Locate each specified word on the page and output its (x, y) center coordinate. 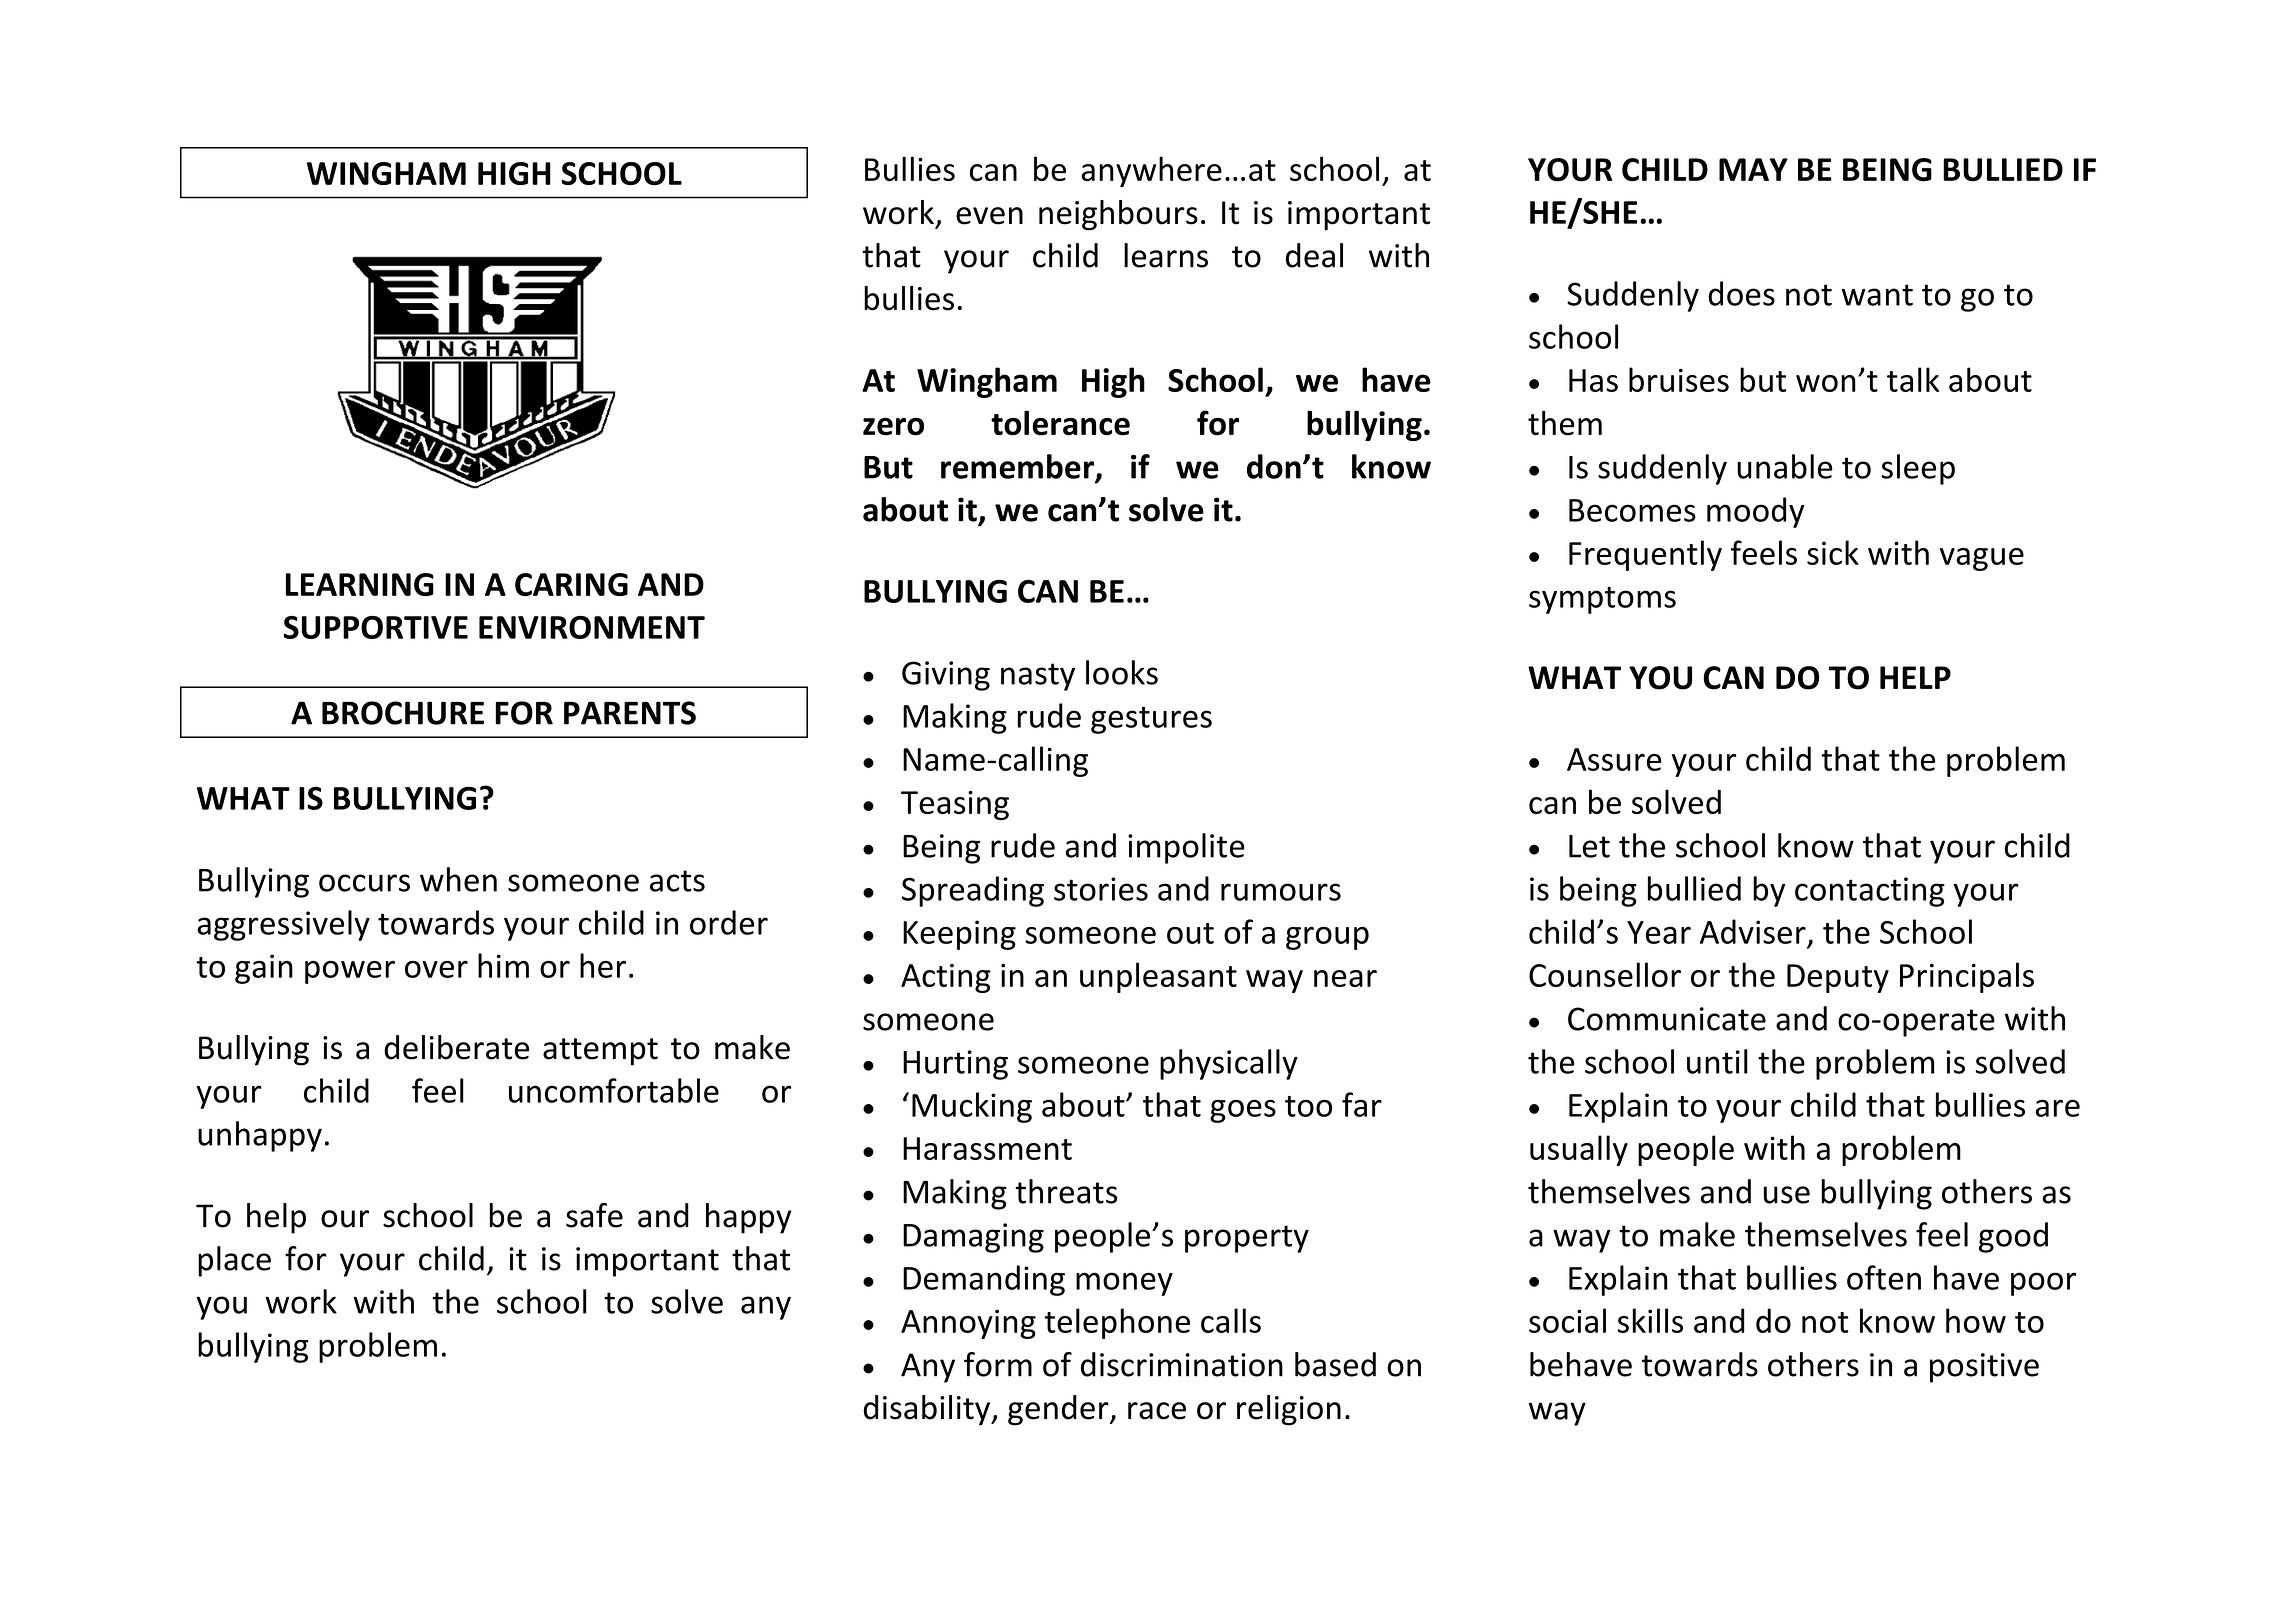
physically (1229, 1064)
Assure (1614, 759)
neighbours (1118, 215)
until (1717, 1061)
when (458, 879)
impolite (1186, 848)
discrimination (1182, 1364)
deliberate (456, 1047)
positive (1984, 1368)
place (234, 1261)
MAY (1753, 169)
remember (1018, 467)
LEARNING (360, 584)
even (989, 216)
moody (1755, 512)
